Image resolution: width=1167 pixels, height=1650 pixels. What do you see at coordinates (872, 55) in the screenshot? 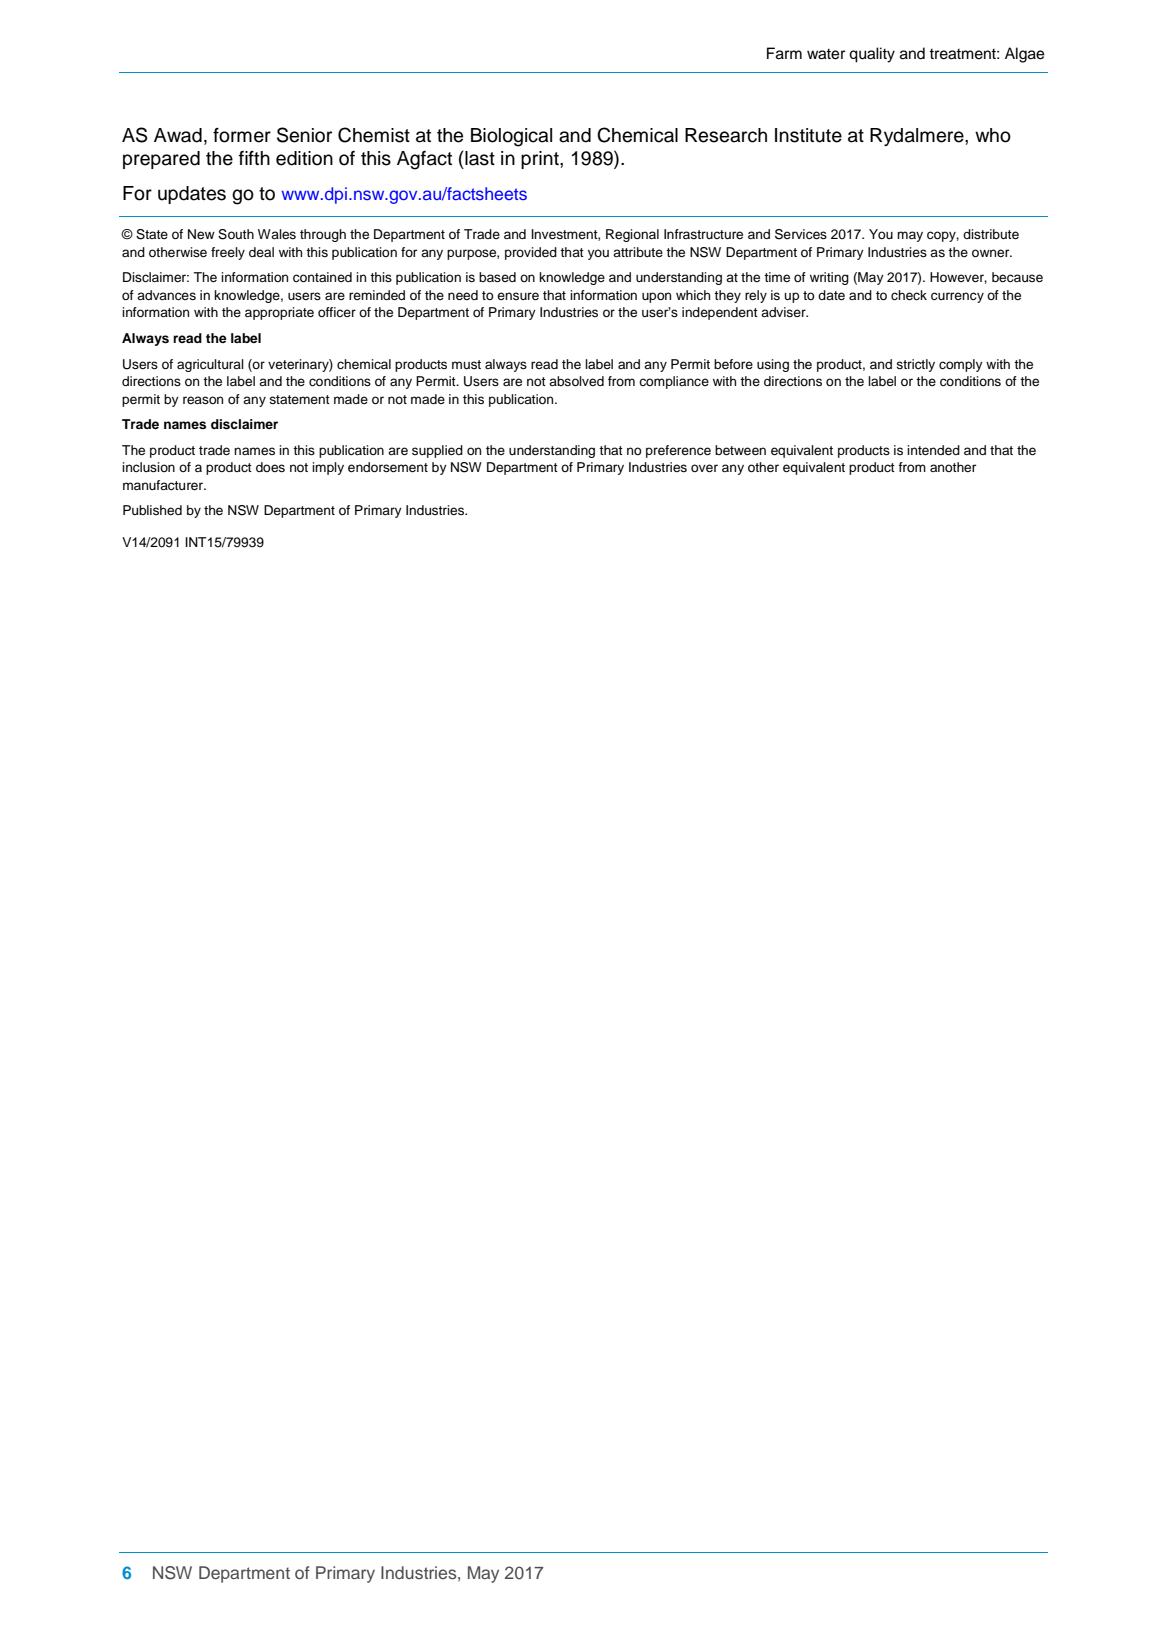
I see `quality` at bounding box center [872, 55].
